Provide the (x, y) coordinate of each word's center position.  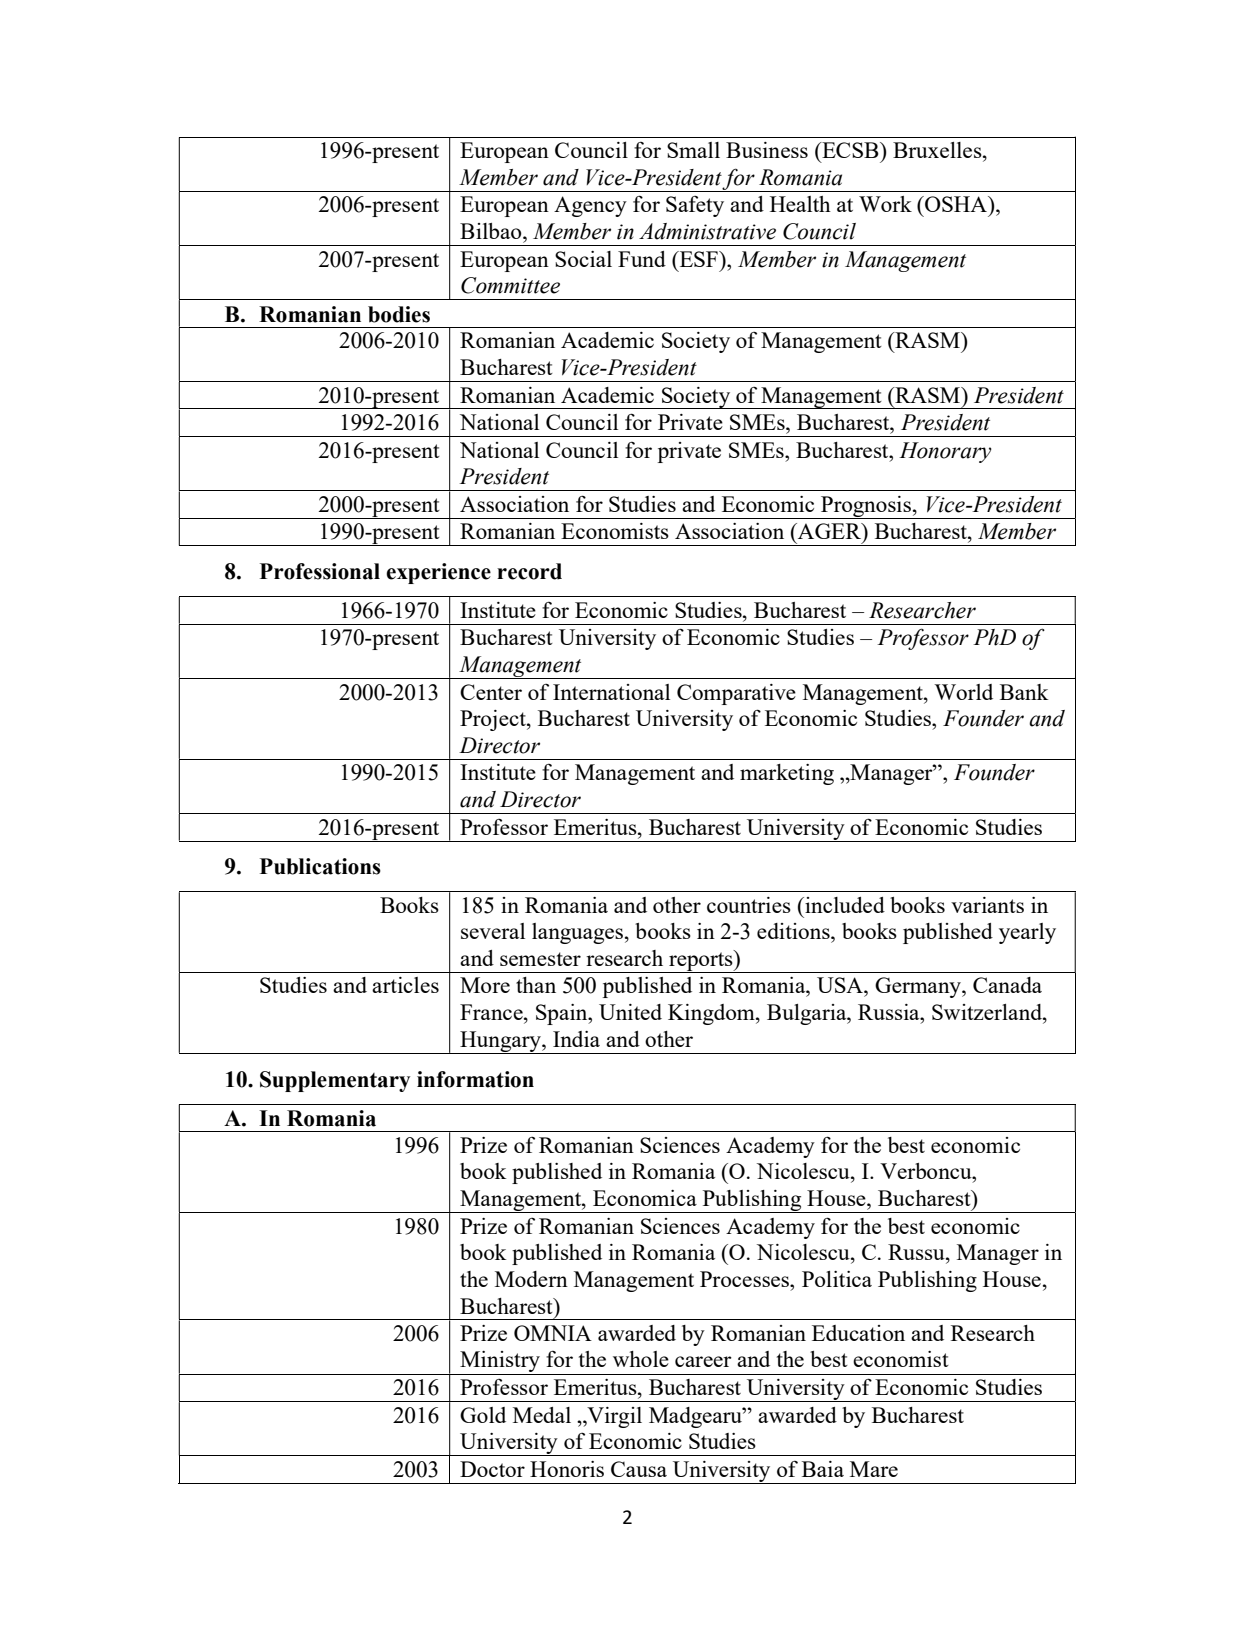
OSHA (956, 204)
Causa (639, 1469)
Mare (874, 1469)
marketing (787, 774)
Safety (695, 206)
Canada (1007, 985)
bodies (399, 314)
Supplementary (335, 1081)
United (630, 1012)
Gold (483, 1415)
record (529, 571)
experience (438, 573)
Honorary (945, 452)
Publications (320, 866)
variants (987, 905)
